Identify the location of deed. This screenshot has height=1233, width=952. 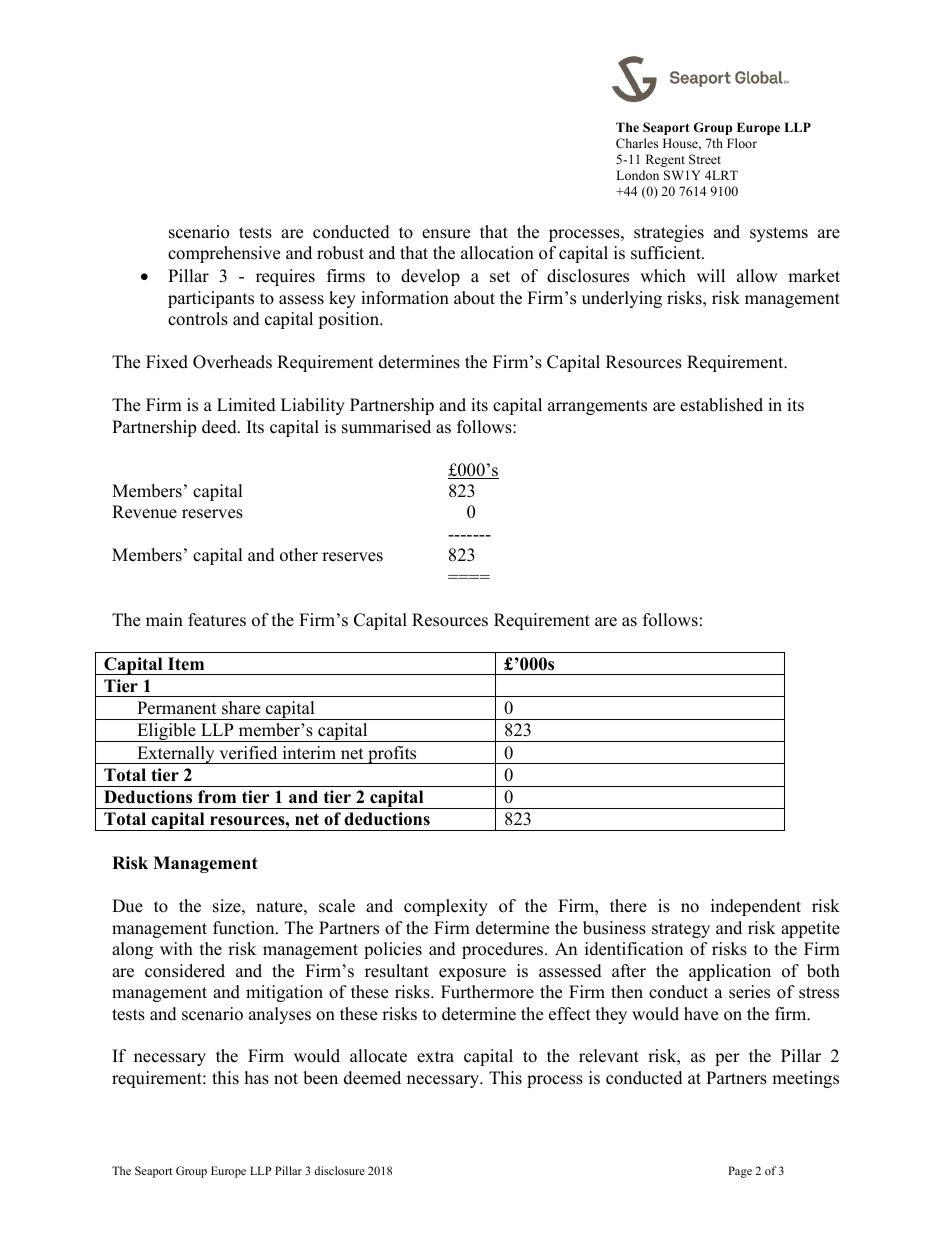
(220, 427).
